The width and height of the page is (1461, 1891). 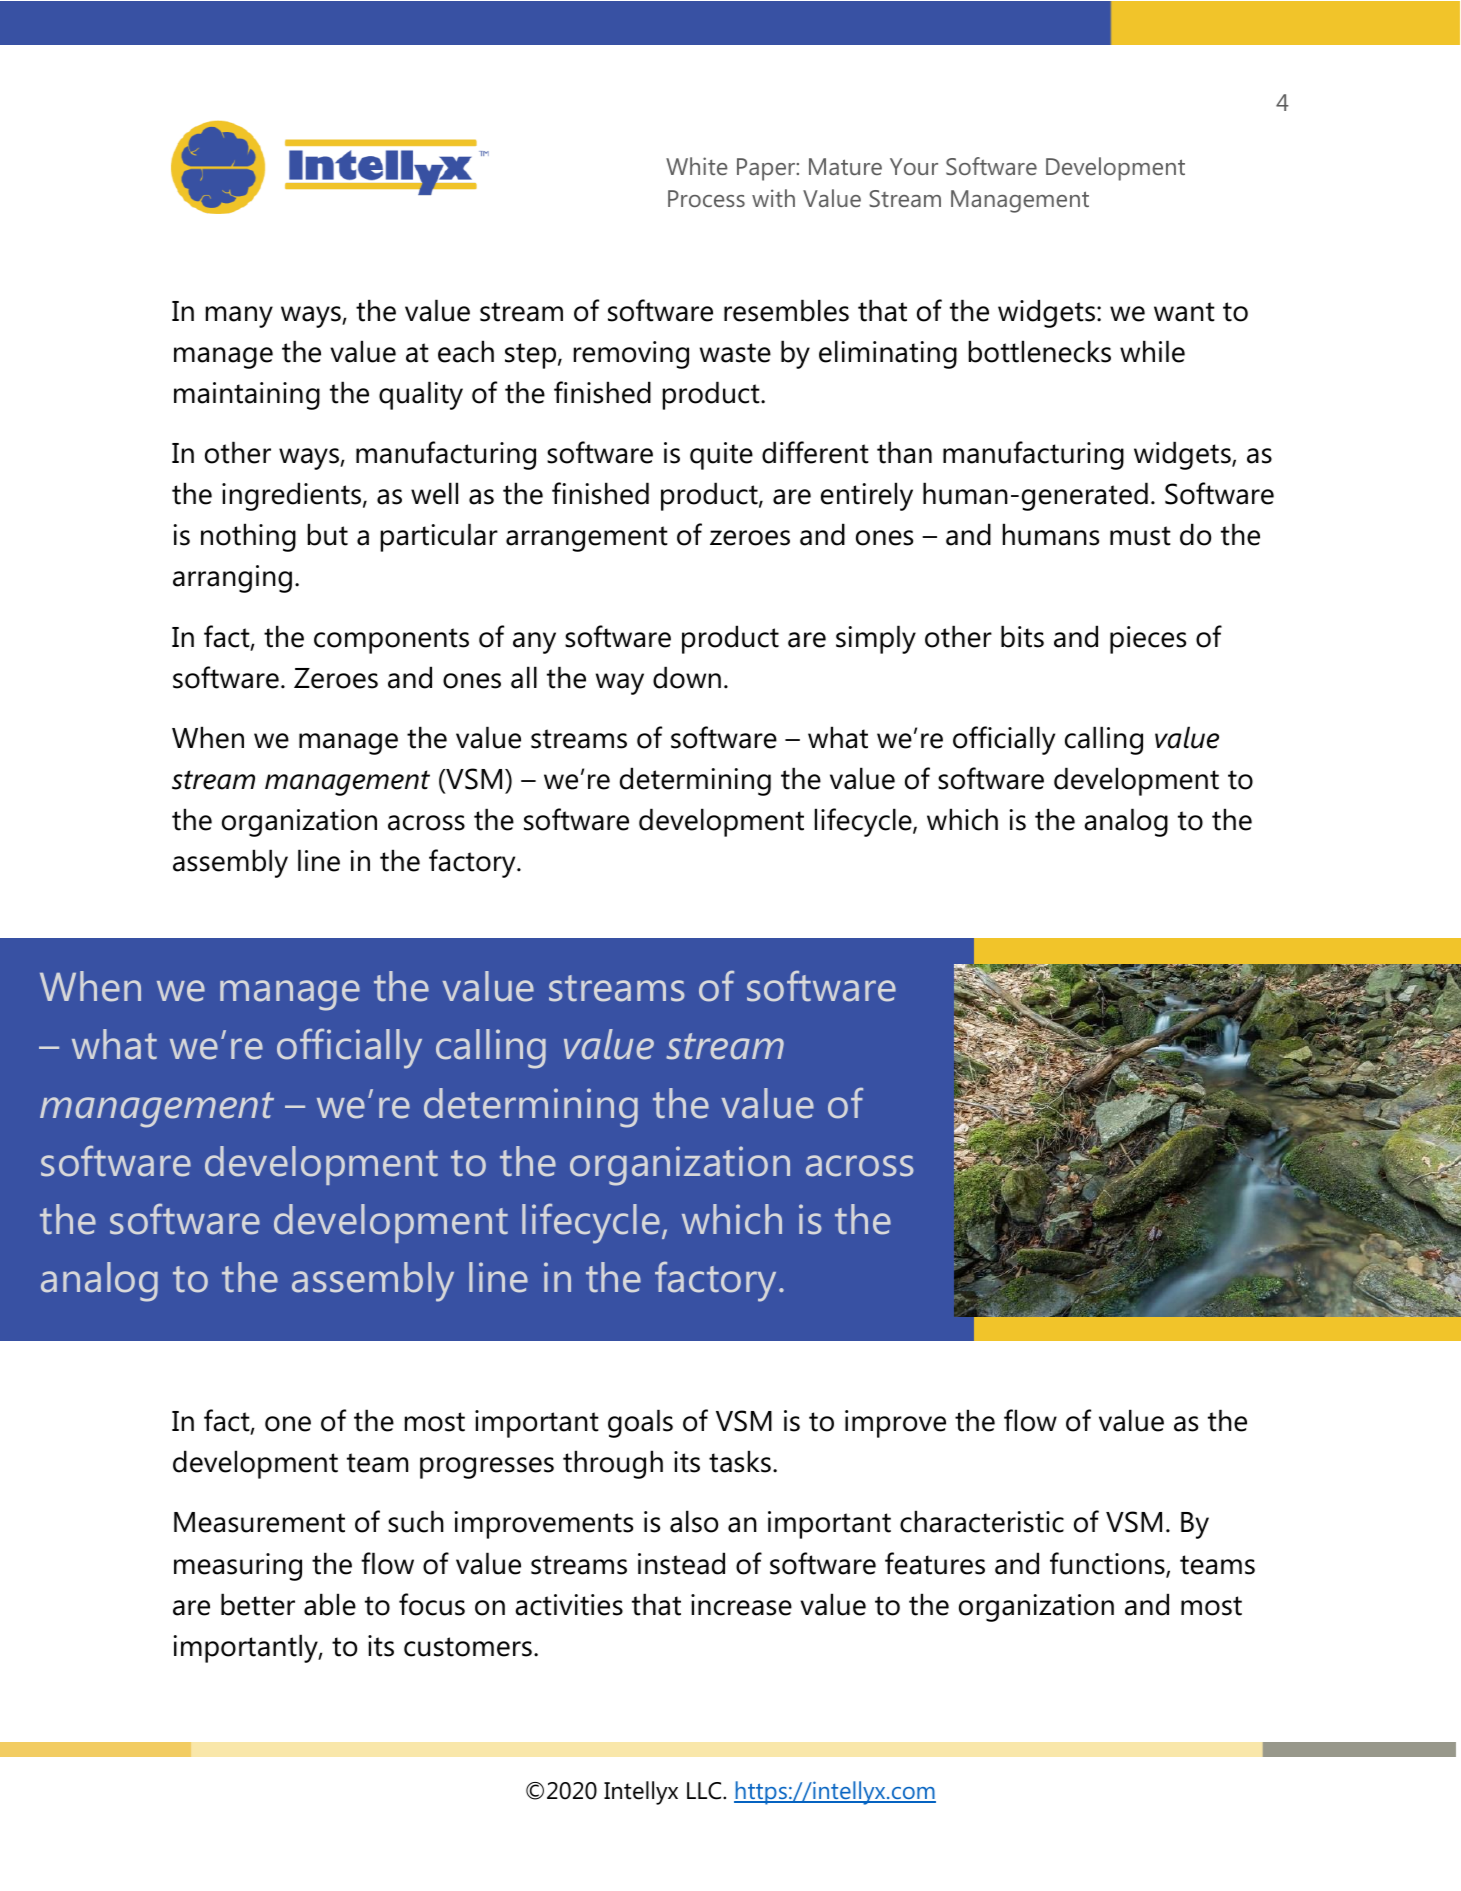 I want to click on Process, so click(x=706, y=198).
